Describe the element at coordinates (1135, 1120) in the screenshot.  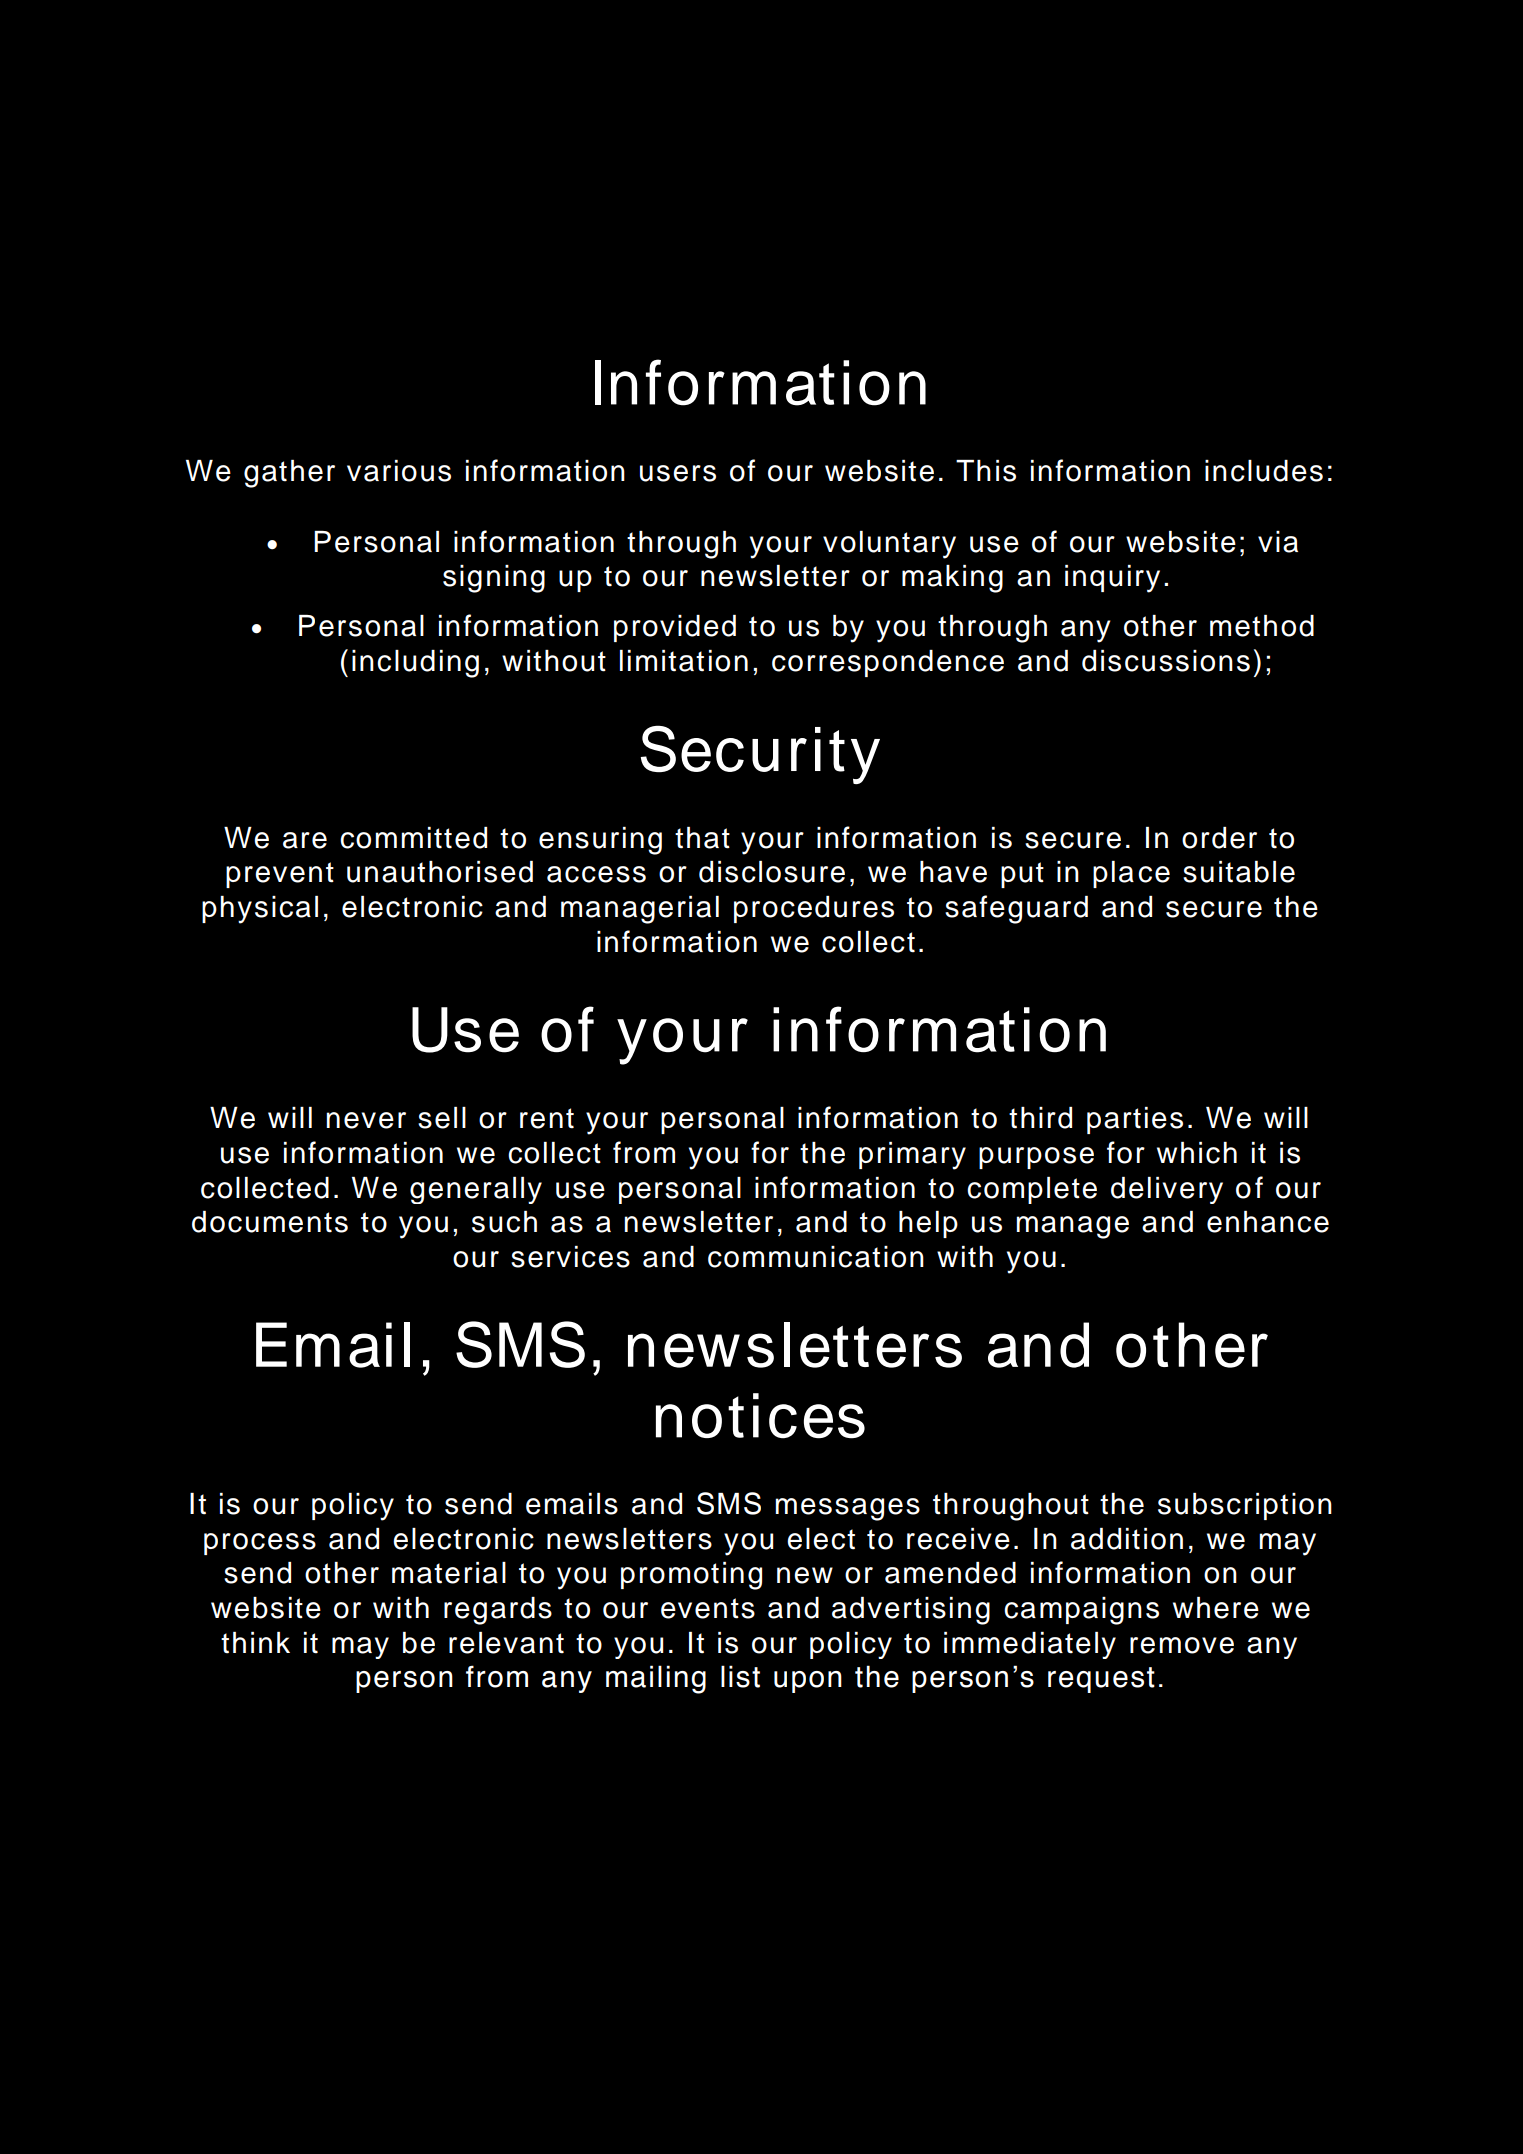
I see `parties` at that location.
